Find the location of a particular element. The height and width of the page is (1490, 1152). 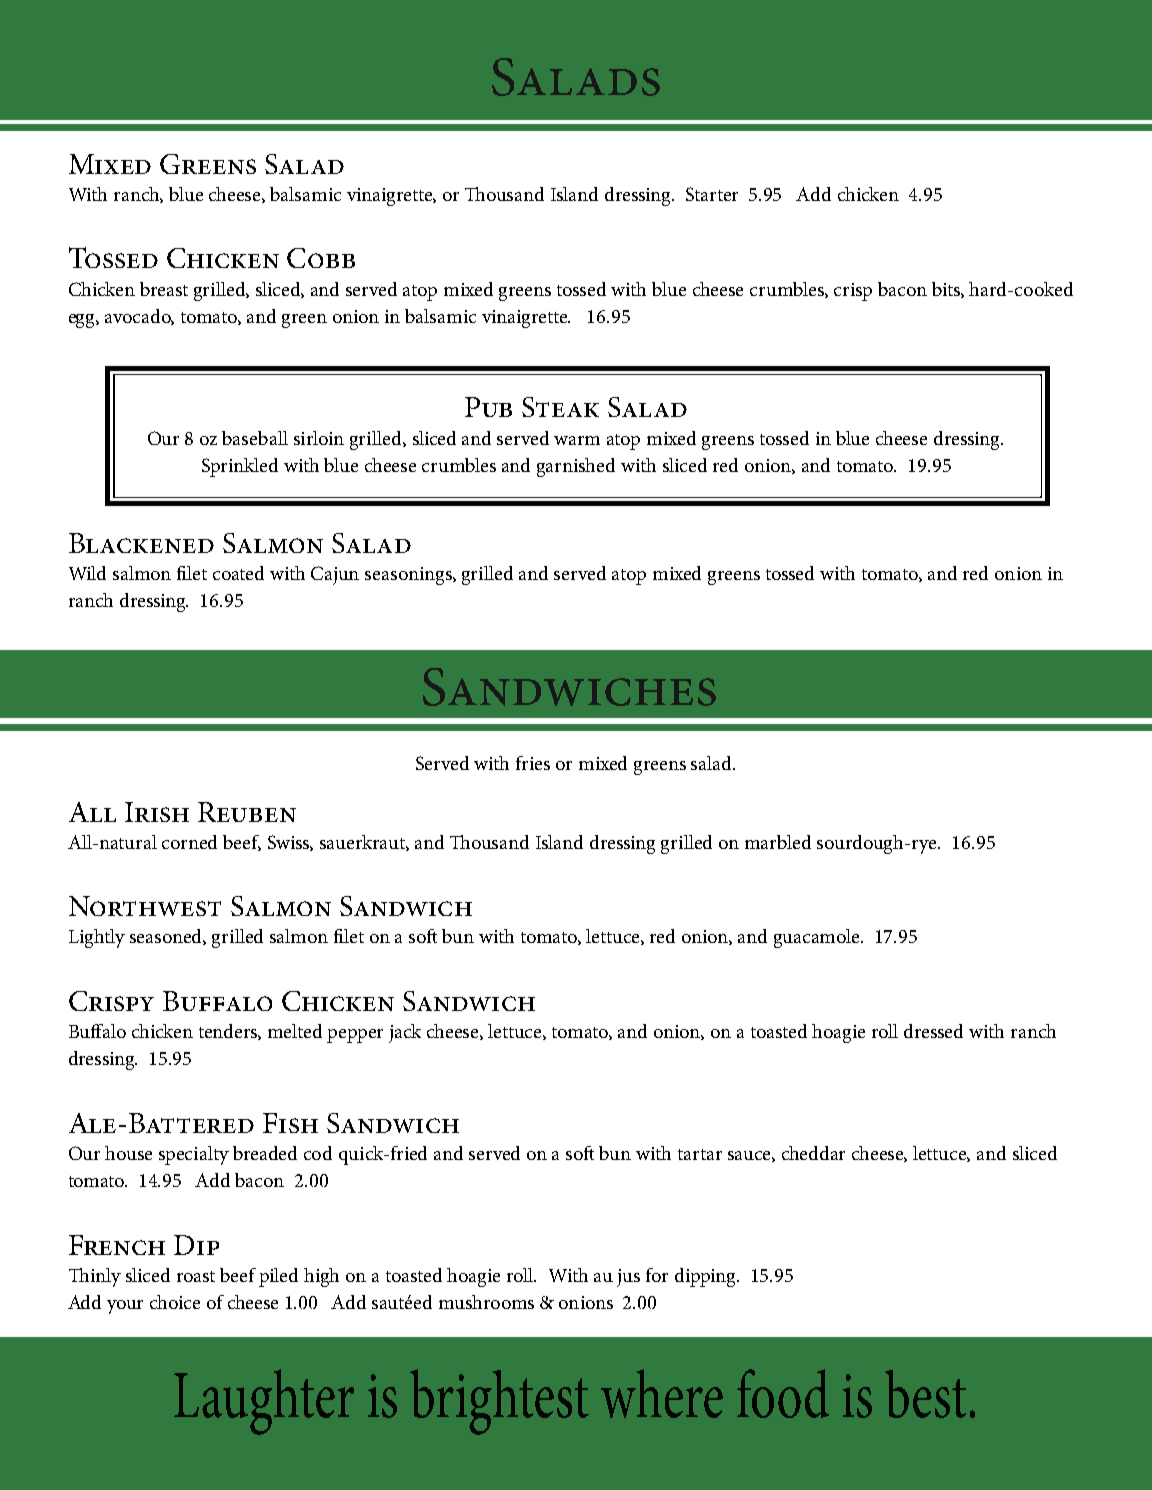

Irish is located at coordinates (157, 812).
